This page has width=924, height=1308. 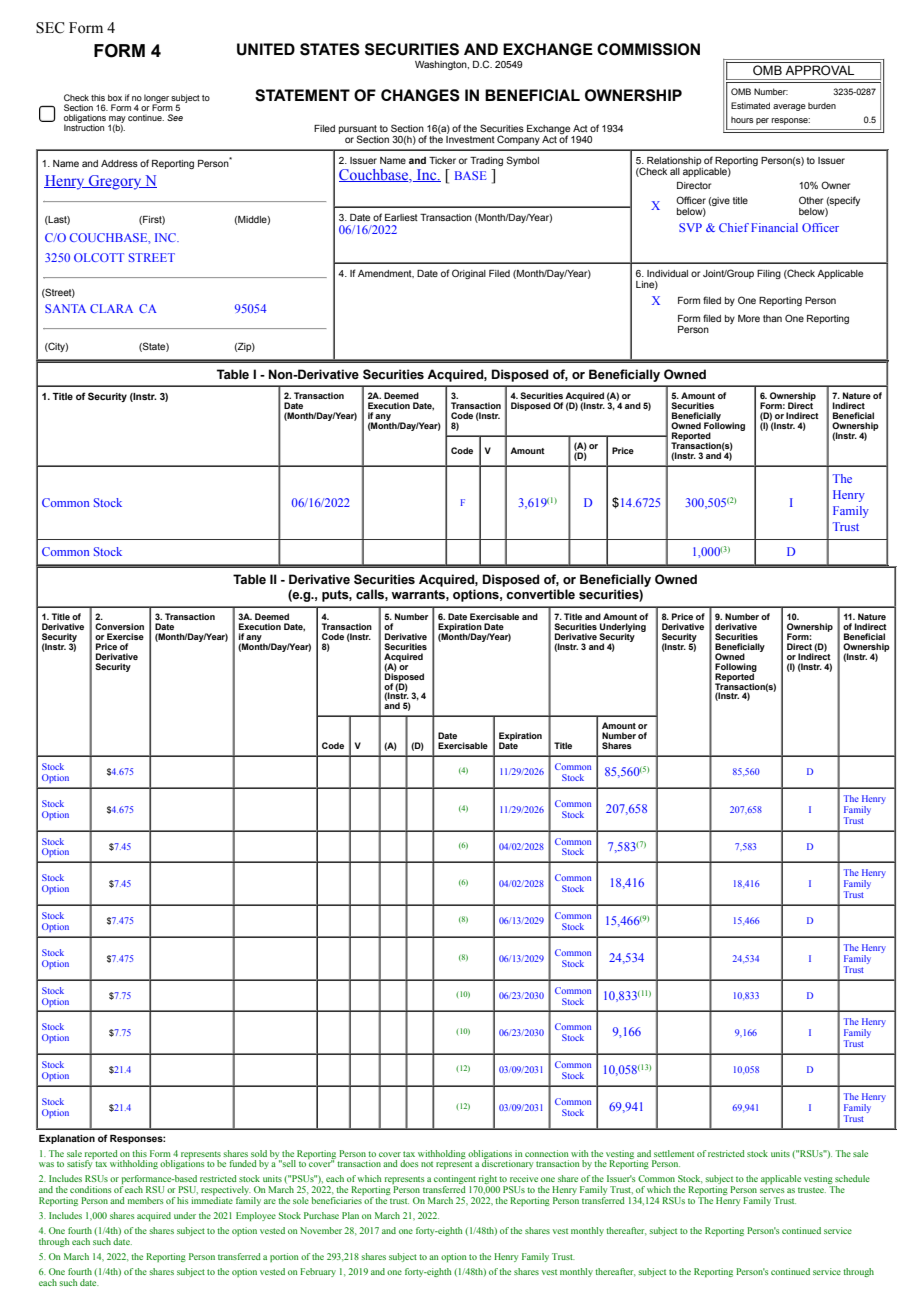 I want to click on Estimated, so click(x=750, y=105).
